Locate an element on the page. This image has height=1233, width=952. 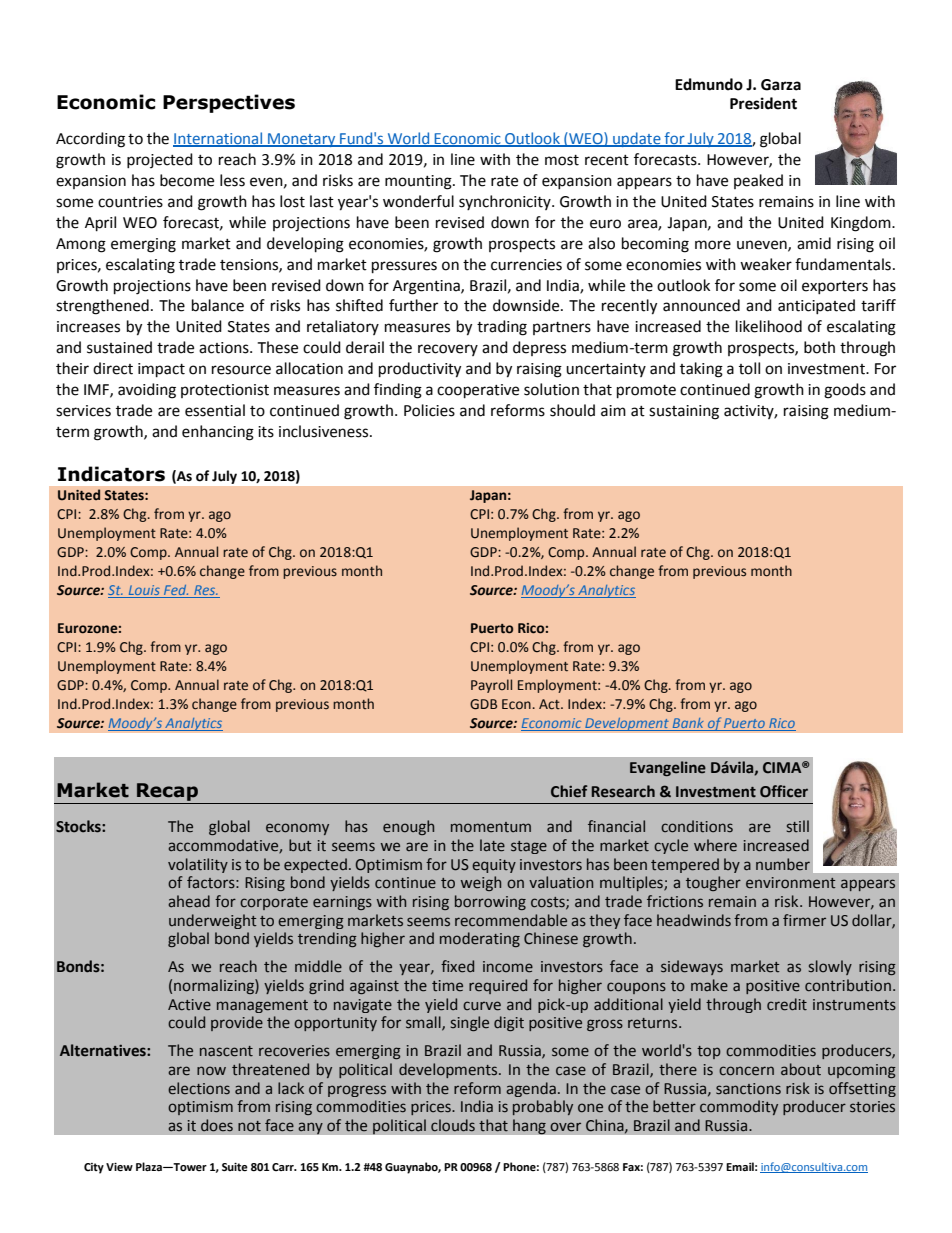
does is located at coordinates (217, 1125).
